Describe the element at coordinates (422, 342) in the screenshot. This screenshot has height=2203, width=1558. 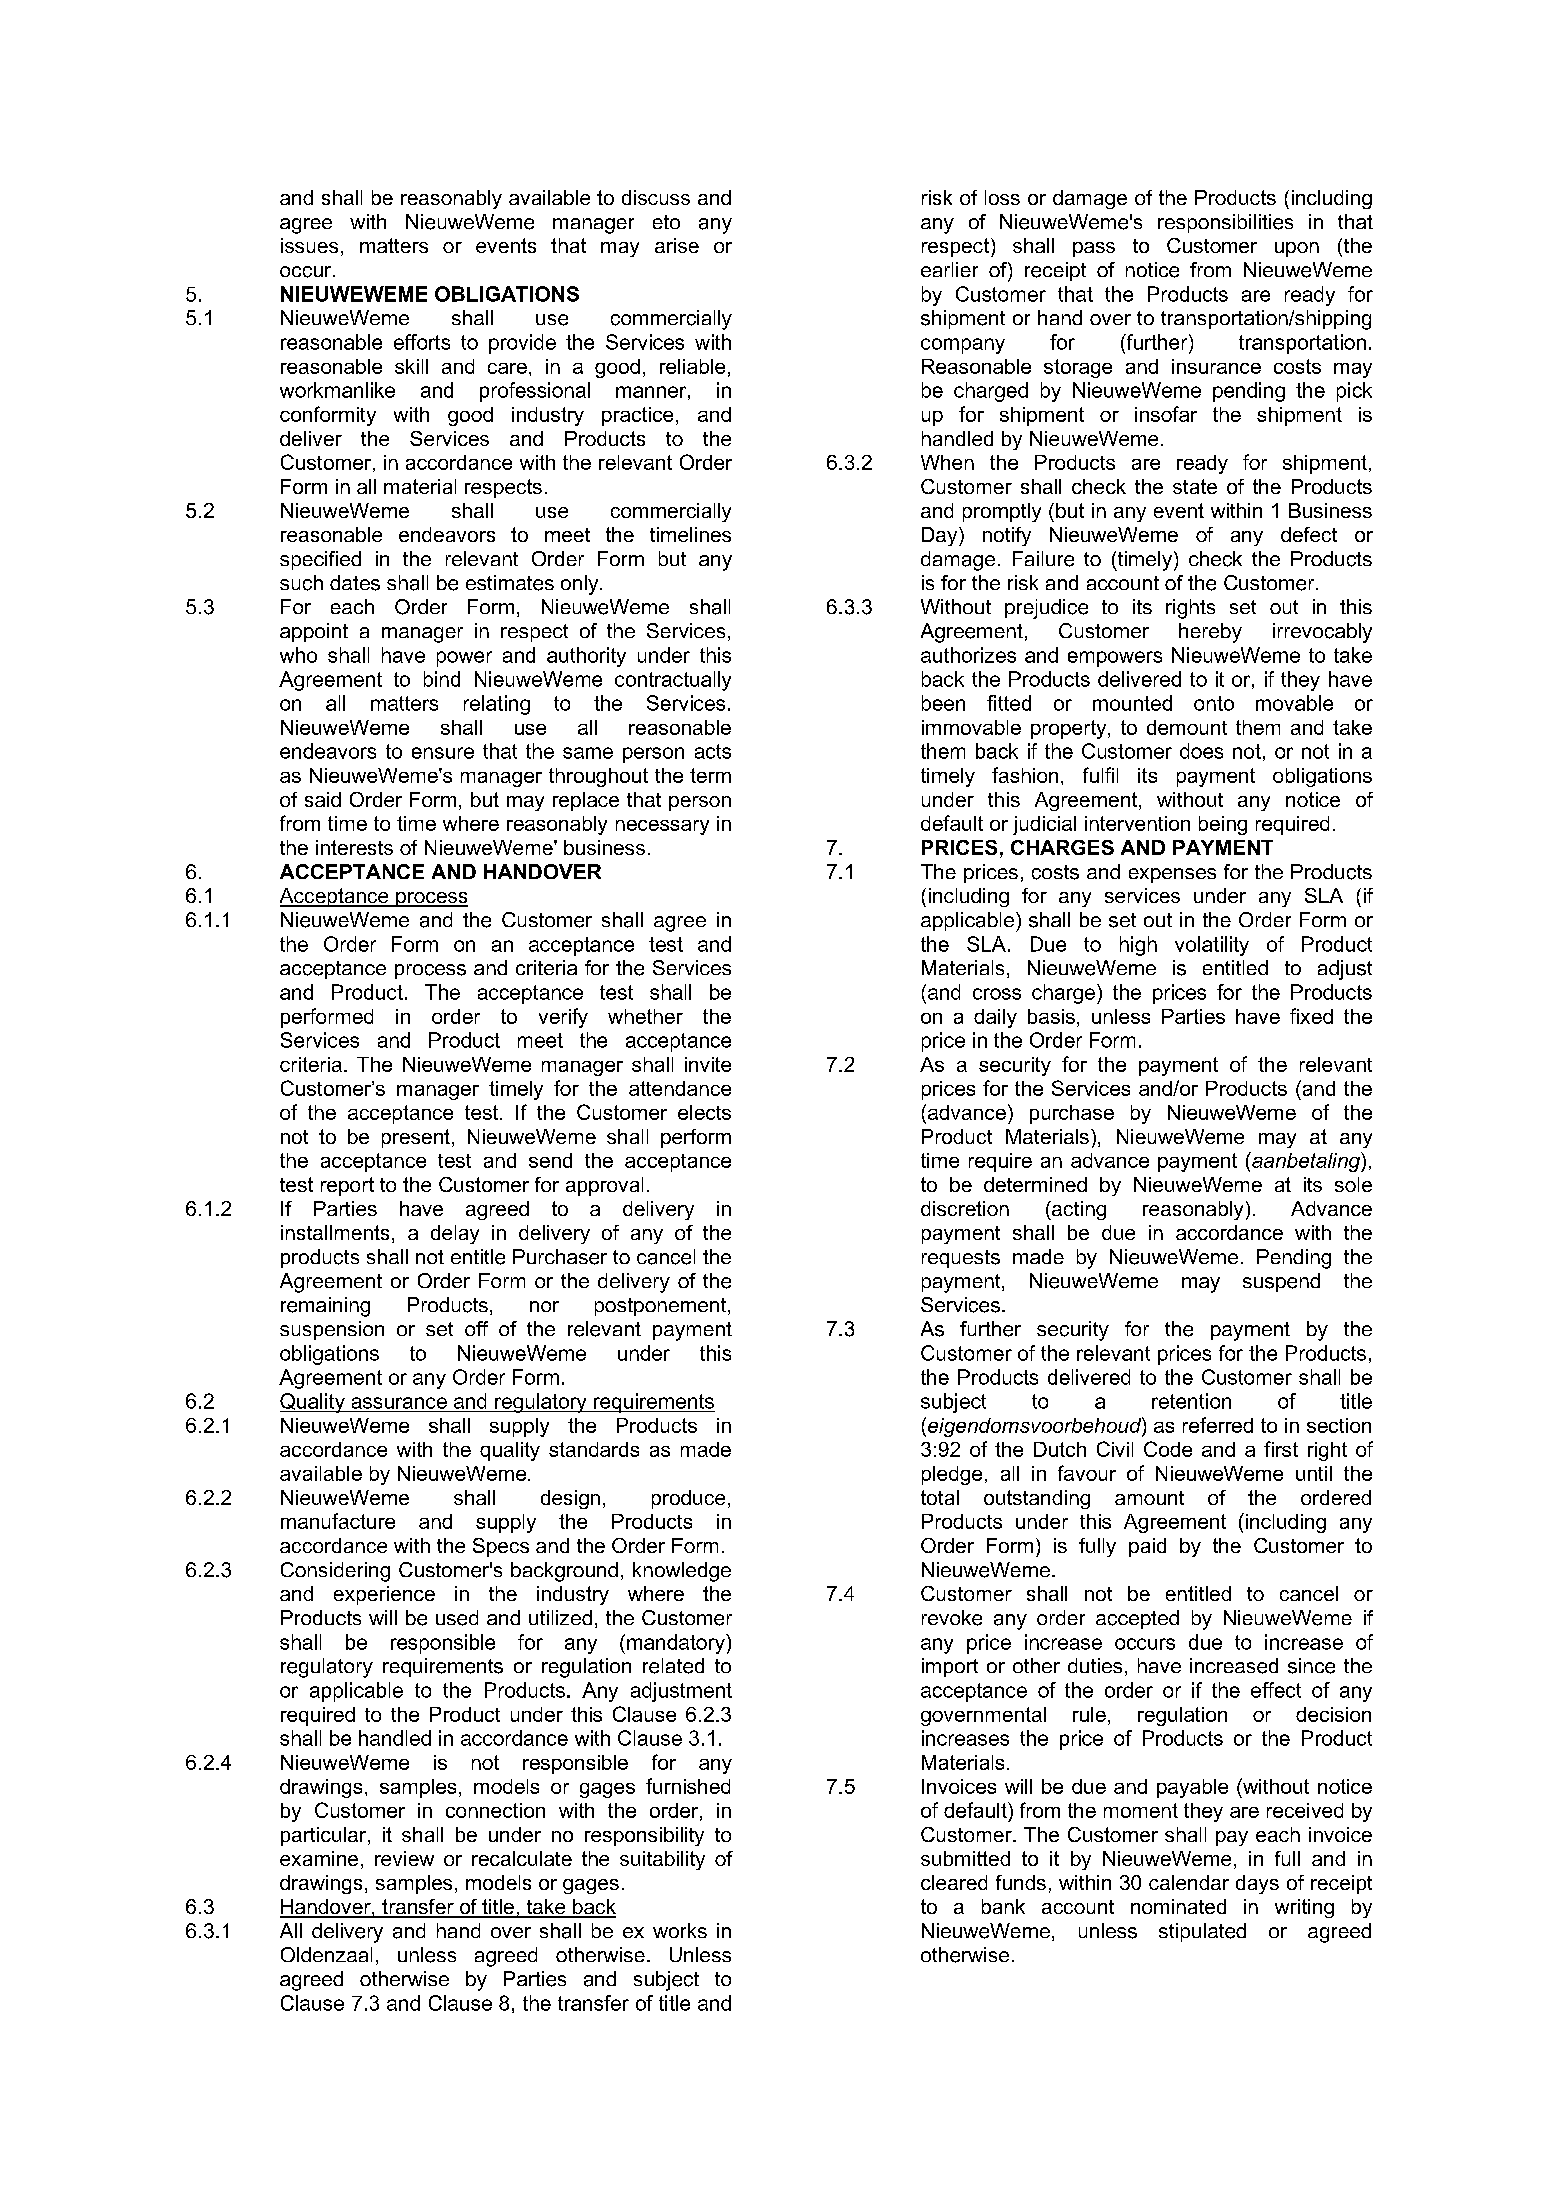
I see `efforts` at that location.
